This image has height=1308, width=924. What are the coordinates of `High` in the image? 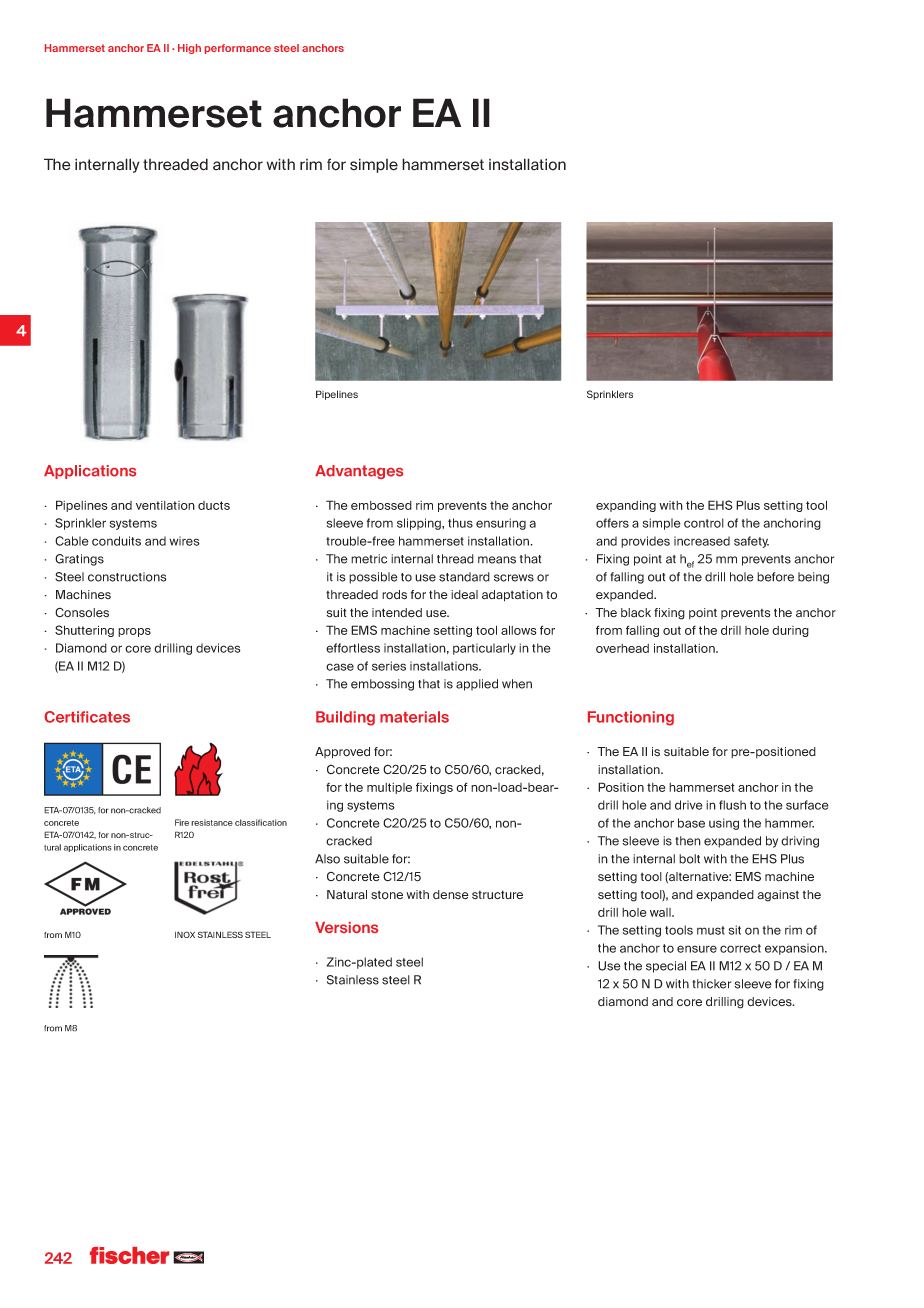 It's located at (189, 49).
